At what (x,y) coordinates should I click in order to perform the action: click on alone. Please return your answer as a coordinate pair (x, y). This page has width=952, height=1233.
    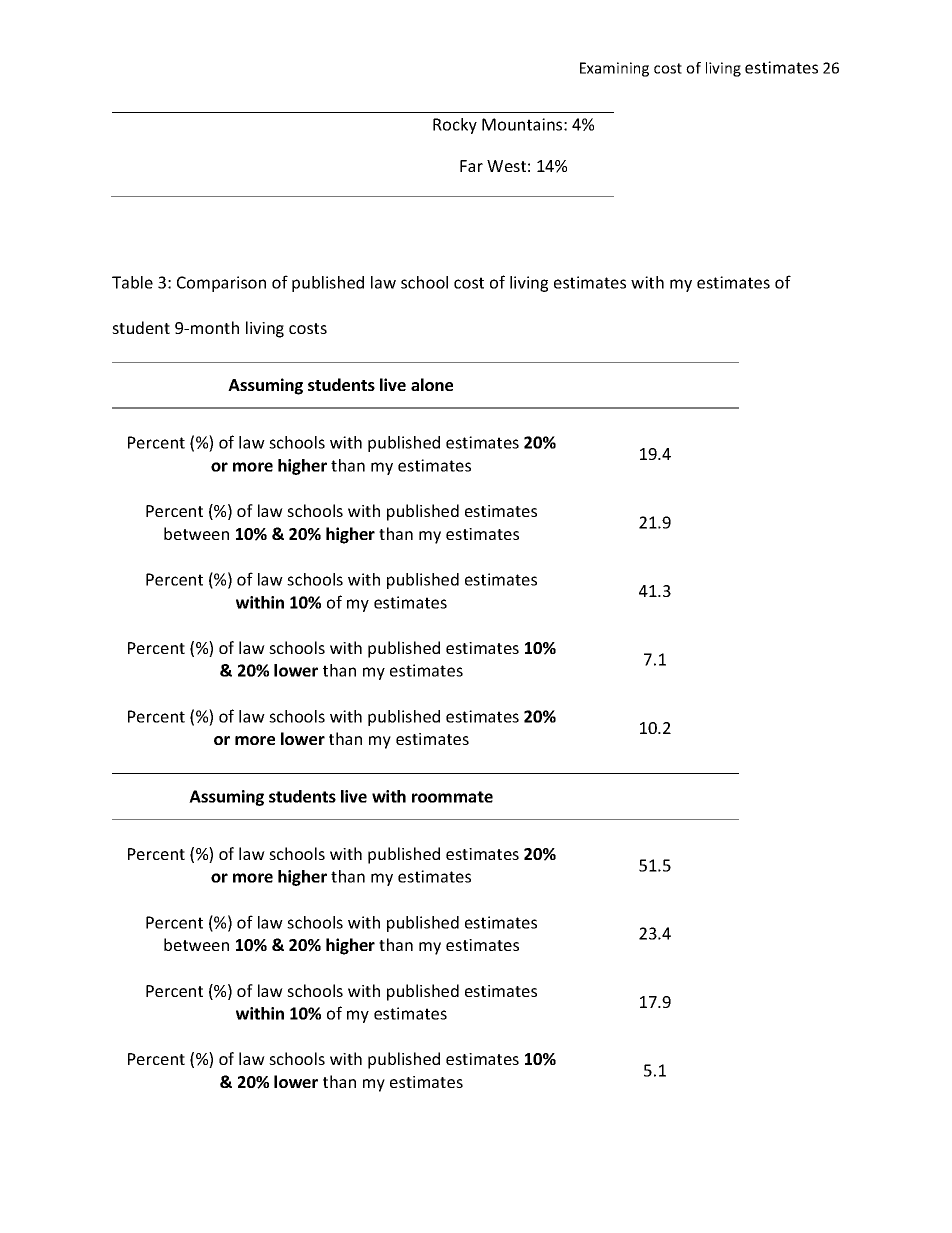
    Looking at the image, I should click on (432, 384).
